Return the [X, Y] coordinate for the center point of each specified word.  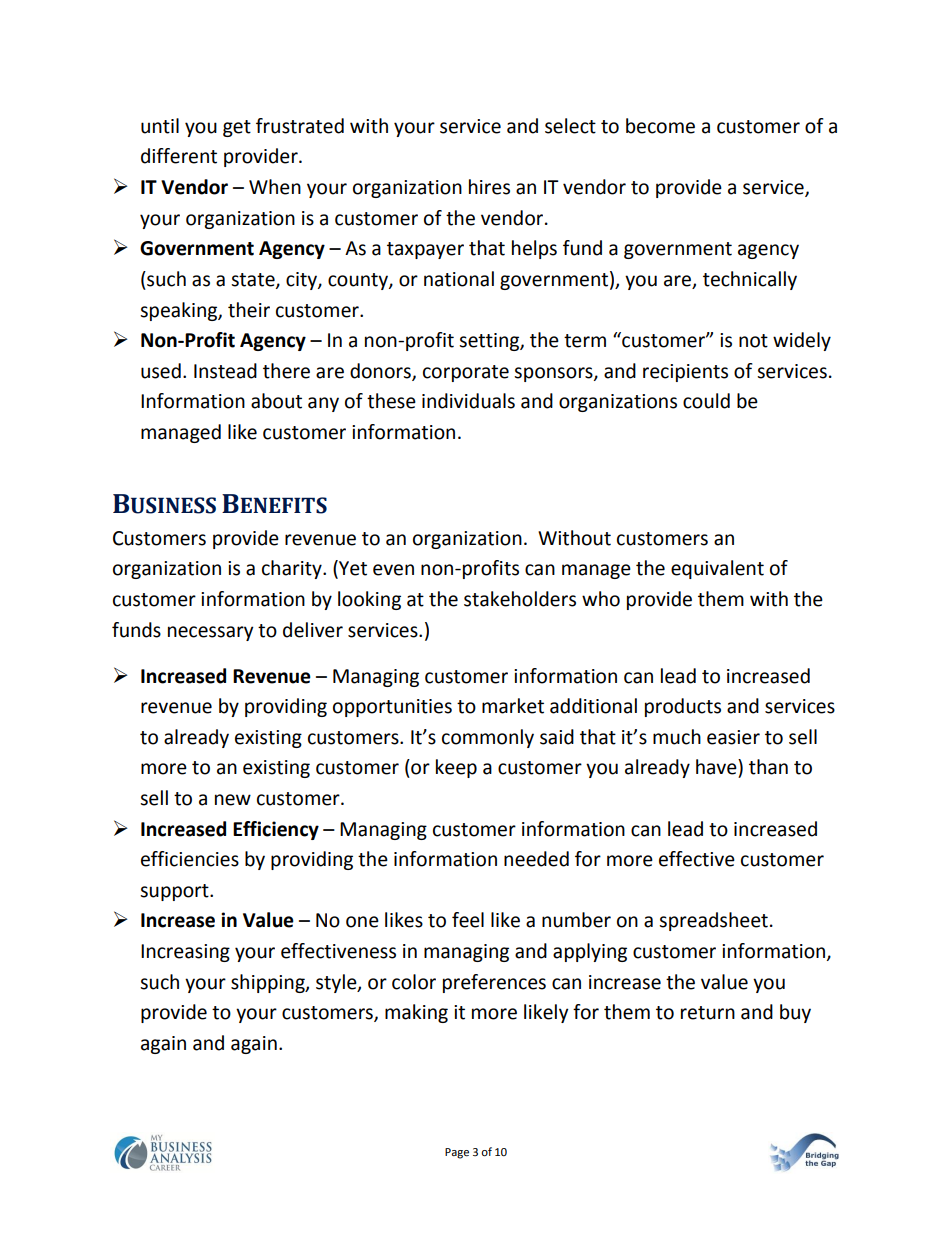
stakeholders [520, 599]
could [706, 401]
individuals [468, 401]
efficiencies [190, 859]
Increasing [185, 953]
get [237, 128]
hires [489, 187]
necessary [211, 633]
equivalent [717, 569]
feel [468, 920]
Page [457, 1153]
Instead [225, 371]
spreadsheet [713, 921]
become [660, 126]
